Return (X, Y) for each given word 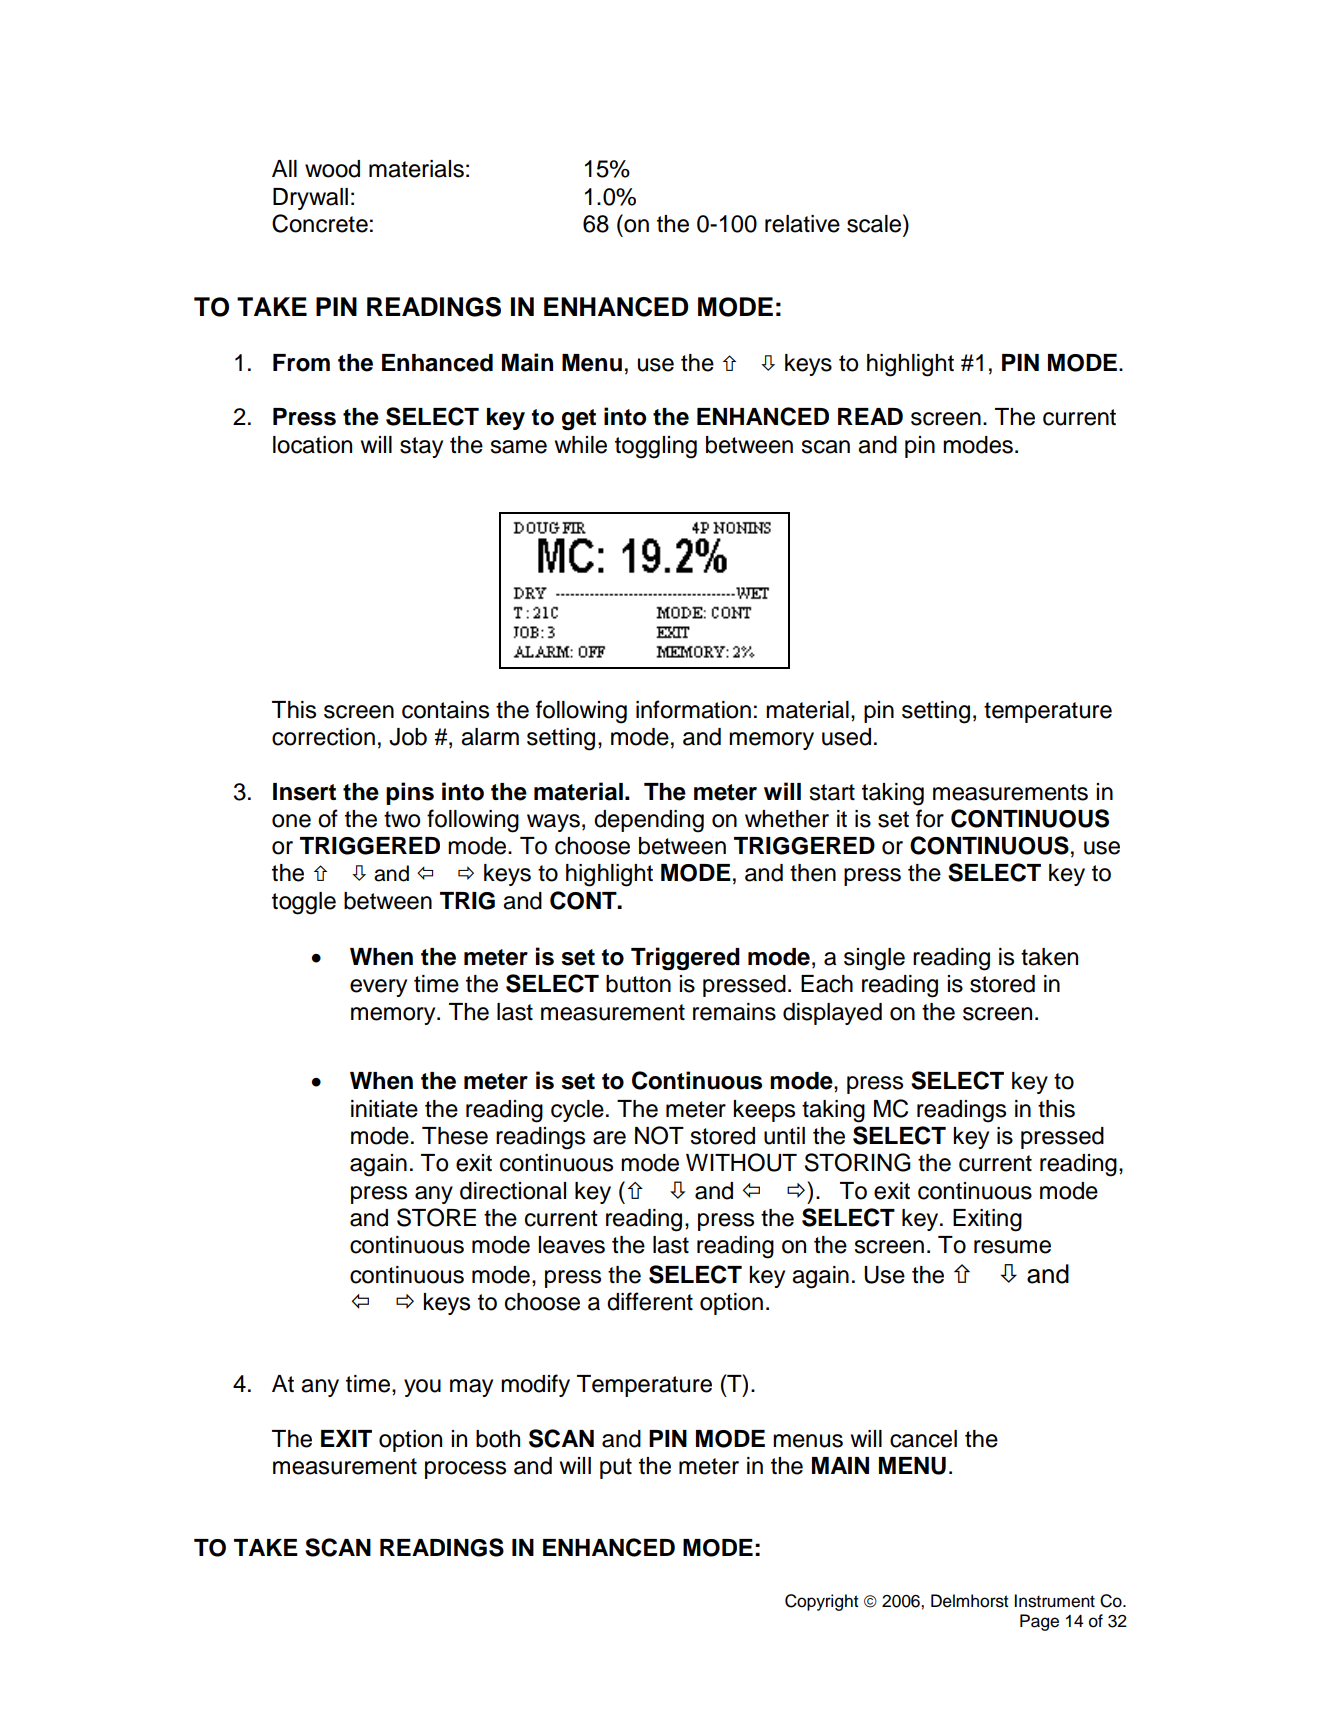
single (874, 959)
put (616, 1468)
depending (649, 821)
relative (802, 224)
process (465, 1470)
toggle (304, 903)
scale (875, 223)
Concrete (320, 223)
